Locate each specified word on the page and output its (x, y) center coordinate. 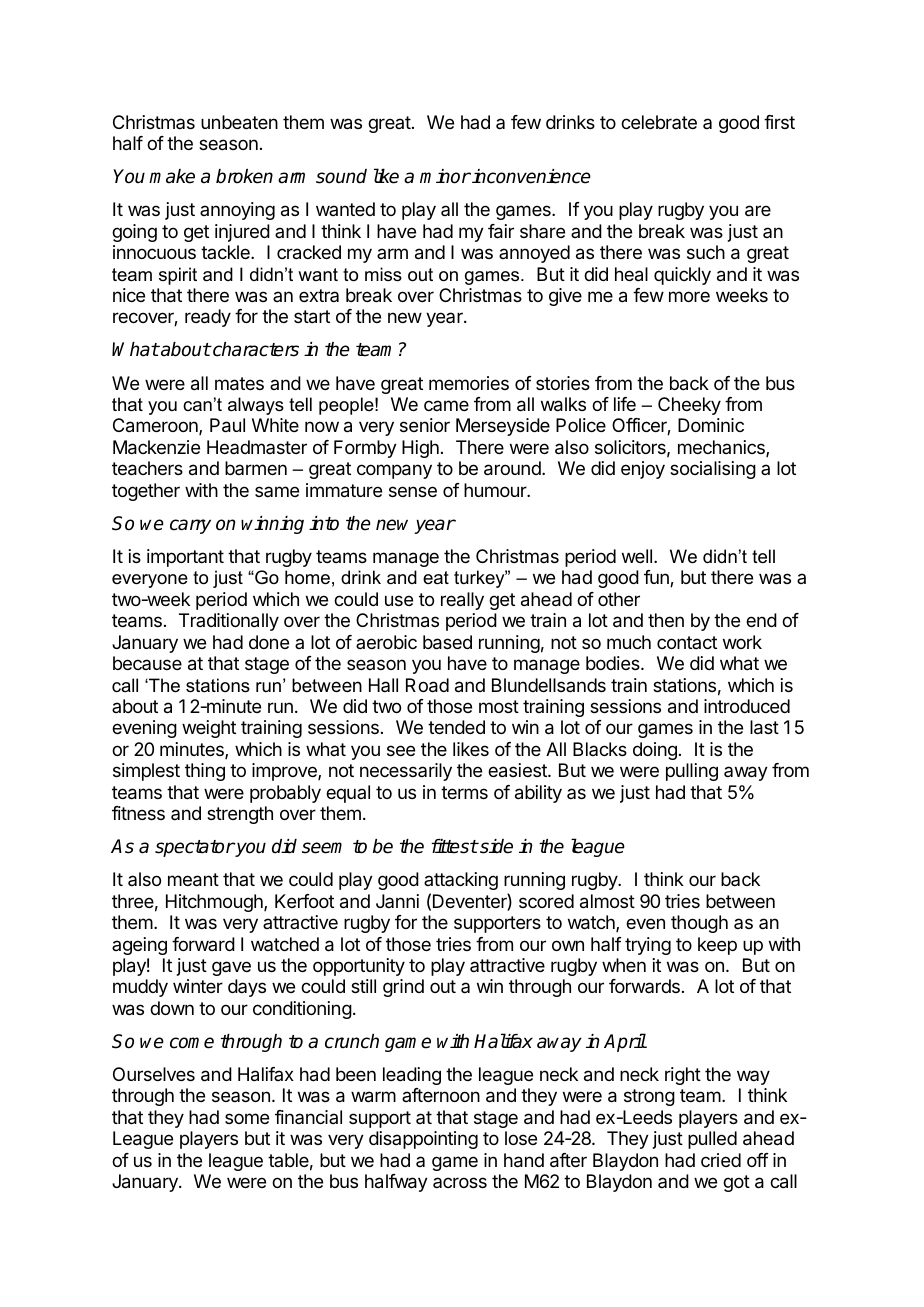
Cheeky (689, 406)
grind (403, 988)
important (185, 558)
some (247, 1118)
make (172, 176)
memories (469, 383)
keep (717, 946)
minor (445, 176)
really (462, 601)
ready (208, 318)
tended (456, 727)
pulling (692, 772)
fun (657, 578)
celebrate (659, 122)
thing (205, 772)
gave (231, 968)
